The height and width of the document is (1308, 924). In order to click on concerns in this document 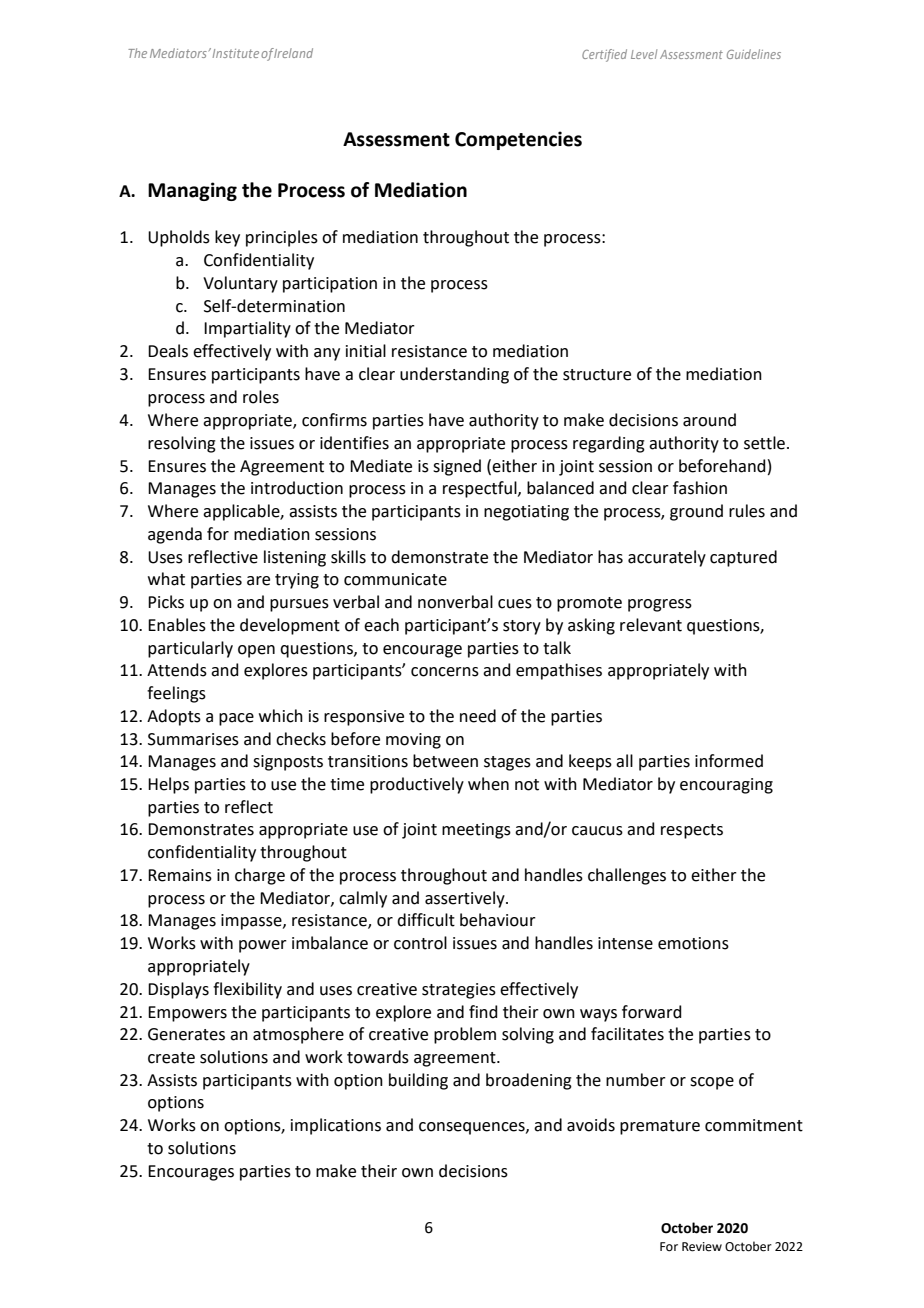, I will do `click(445, 672)`.
